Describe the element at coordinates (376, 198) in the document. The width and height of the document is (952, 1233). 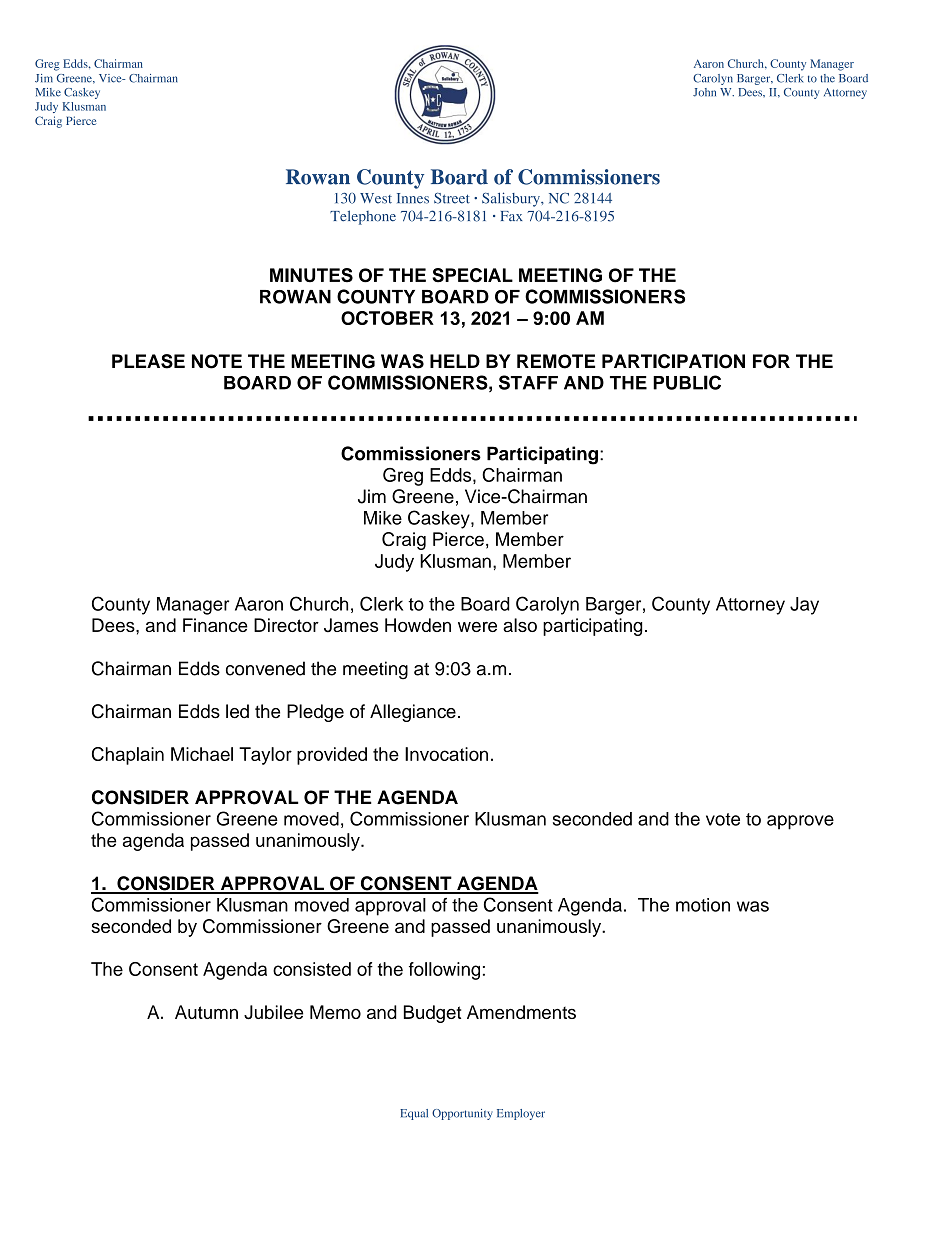
I see `West` at that location.
